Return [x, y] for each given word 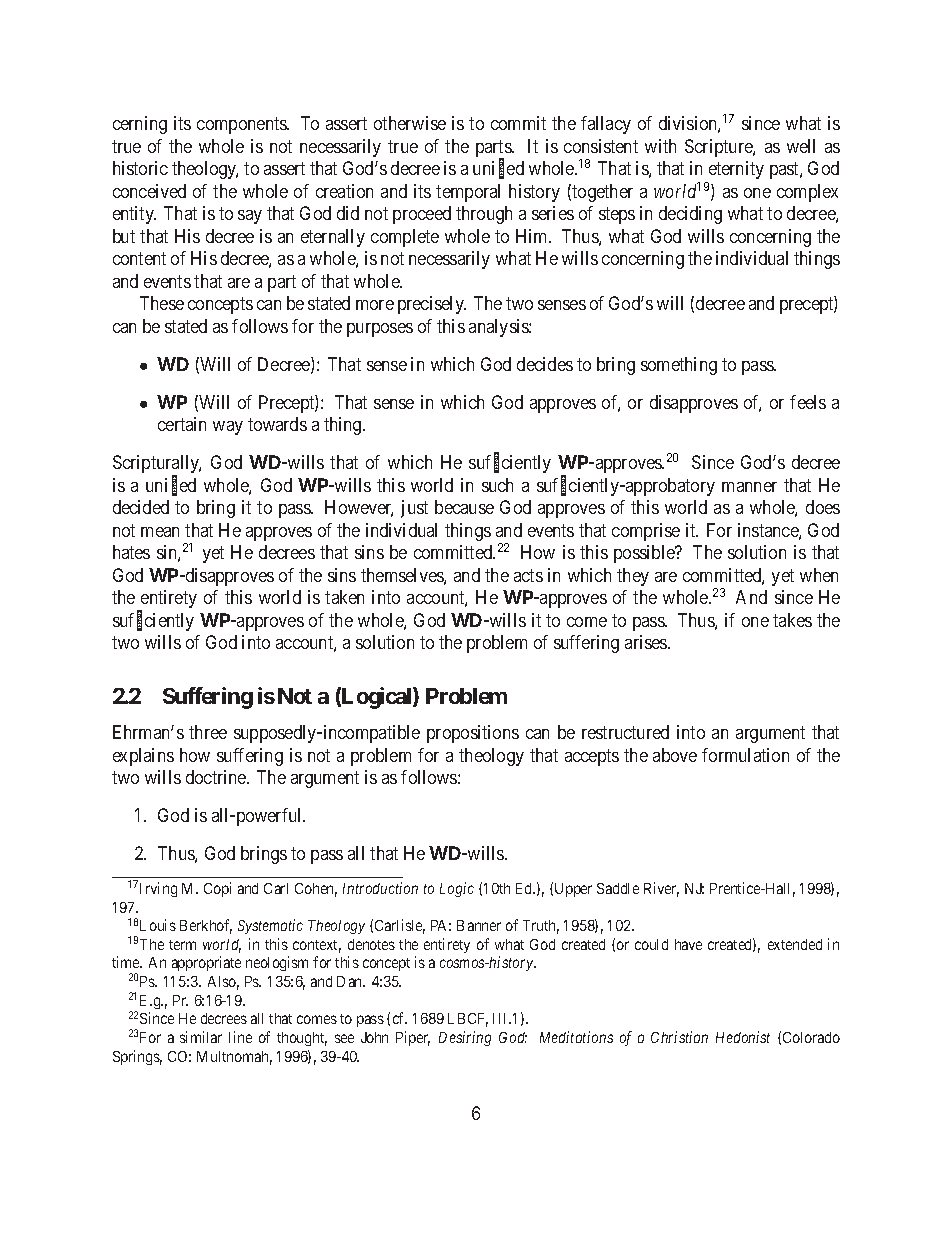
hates [131, 552]
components [242, 125]
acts [528, 575]
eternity [736, 170]
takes [792, 620]
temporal [468, 193]
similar [201, 1037]
